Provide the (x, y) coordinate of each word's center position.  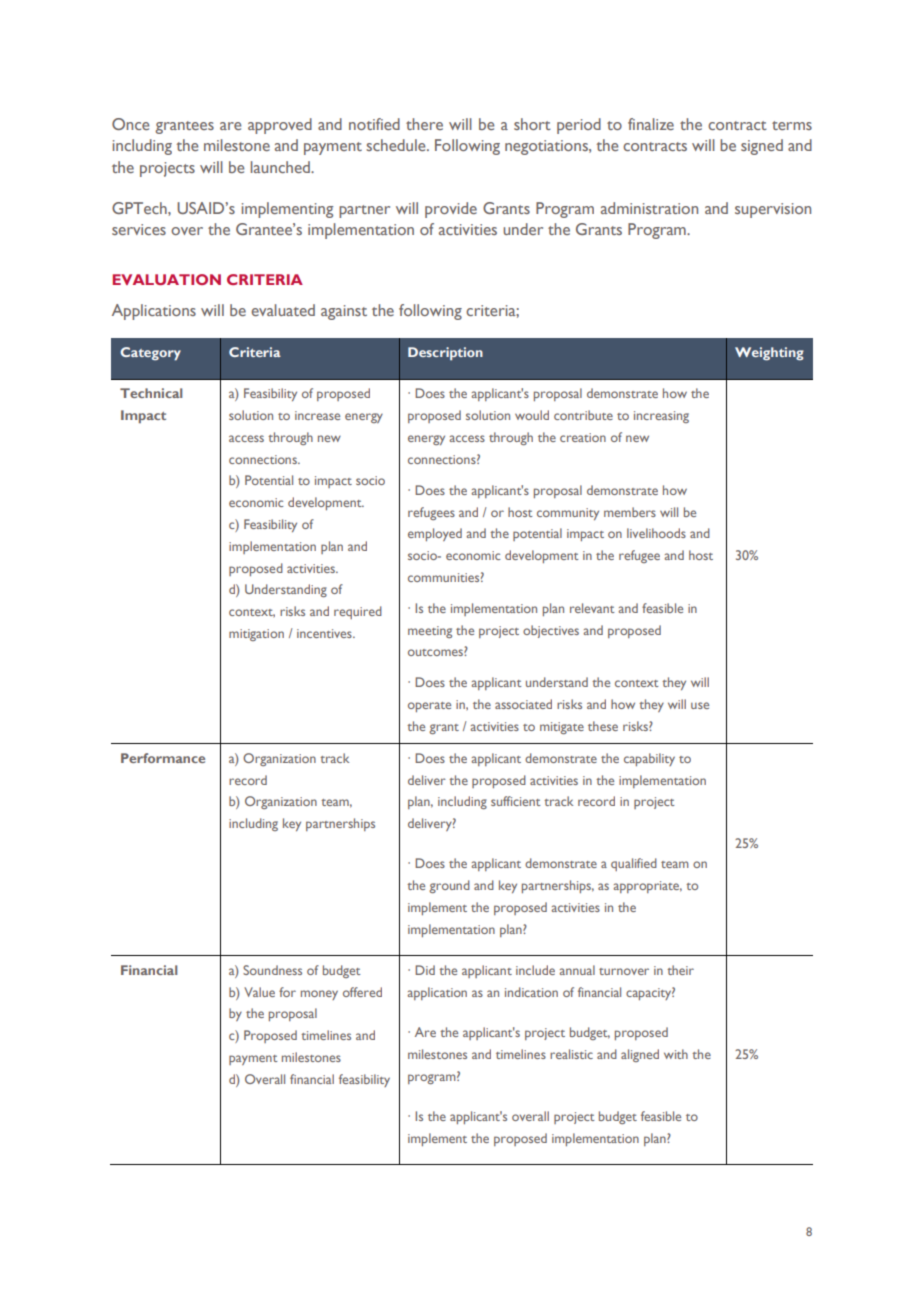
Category (150, 354)
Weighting (769, 354)
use (700, 705)
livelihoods (656, 533)
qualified (634, 864)
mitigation (256, 635)
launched (281, 167)
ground (449, 886)
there (424, 124)
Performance (163, 758)
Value (259, 992)
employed (435, 534)
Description (445, 354)
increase (317, 415)
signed (762, 147)
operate (429, 707)
